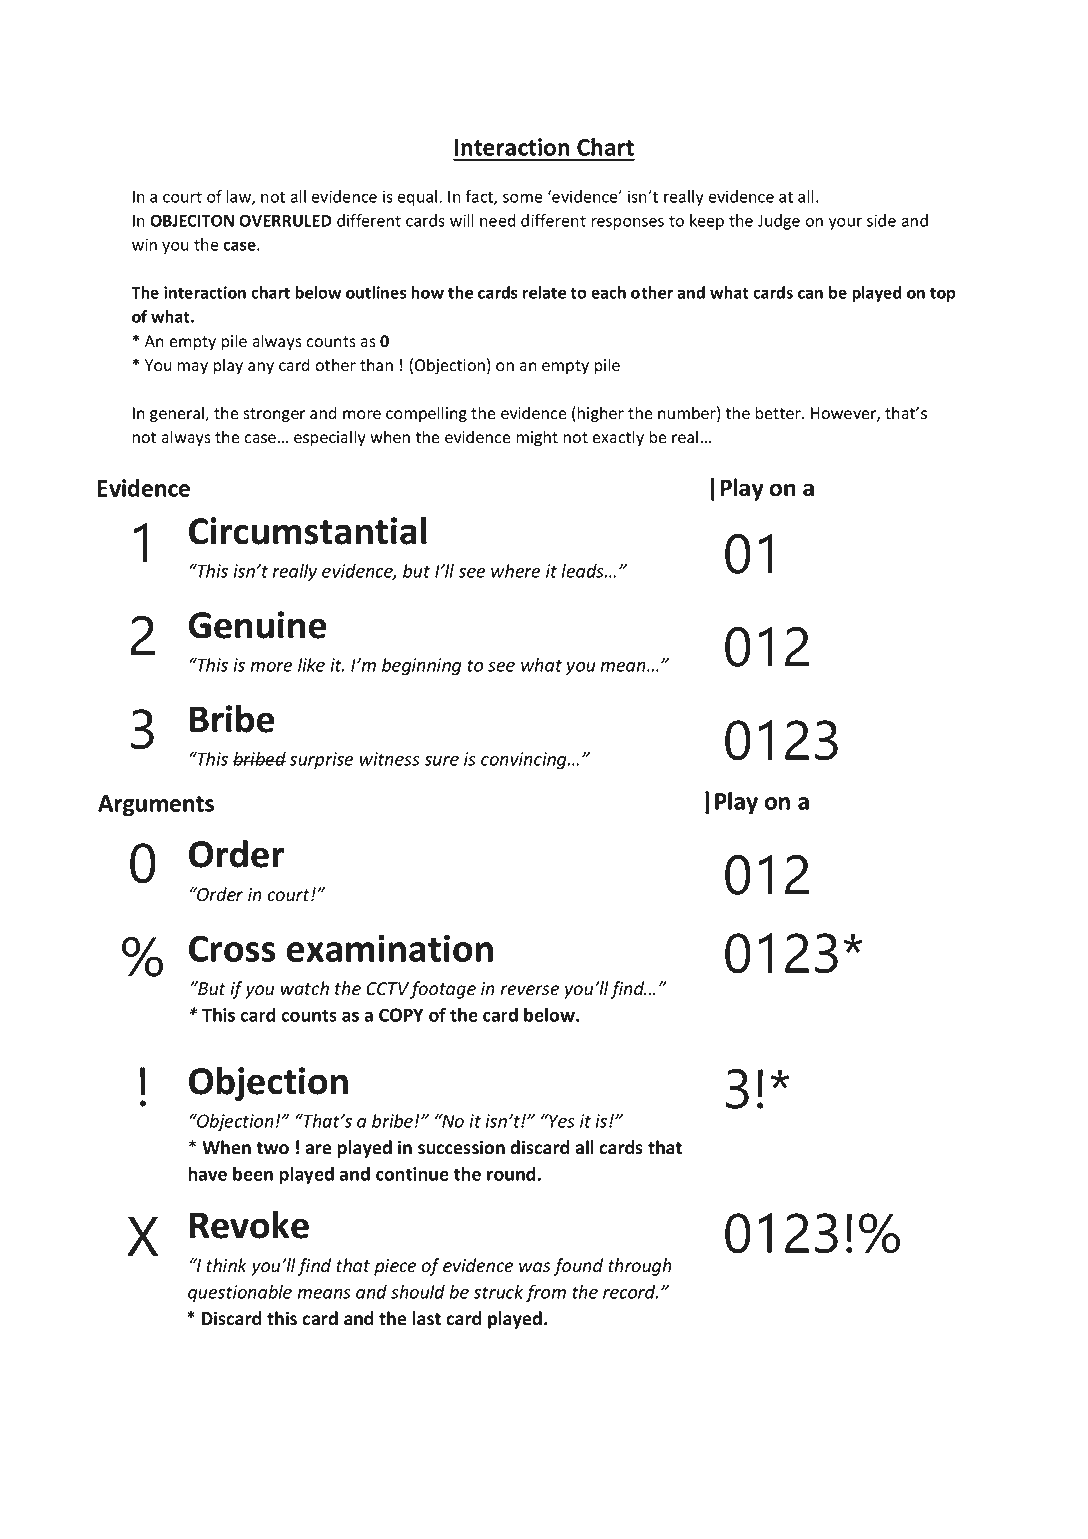 The height and width of the image is (1539, 1088). Describe the element at coordinates (305, 988) in the image. I see `watch` at that location.
